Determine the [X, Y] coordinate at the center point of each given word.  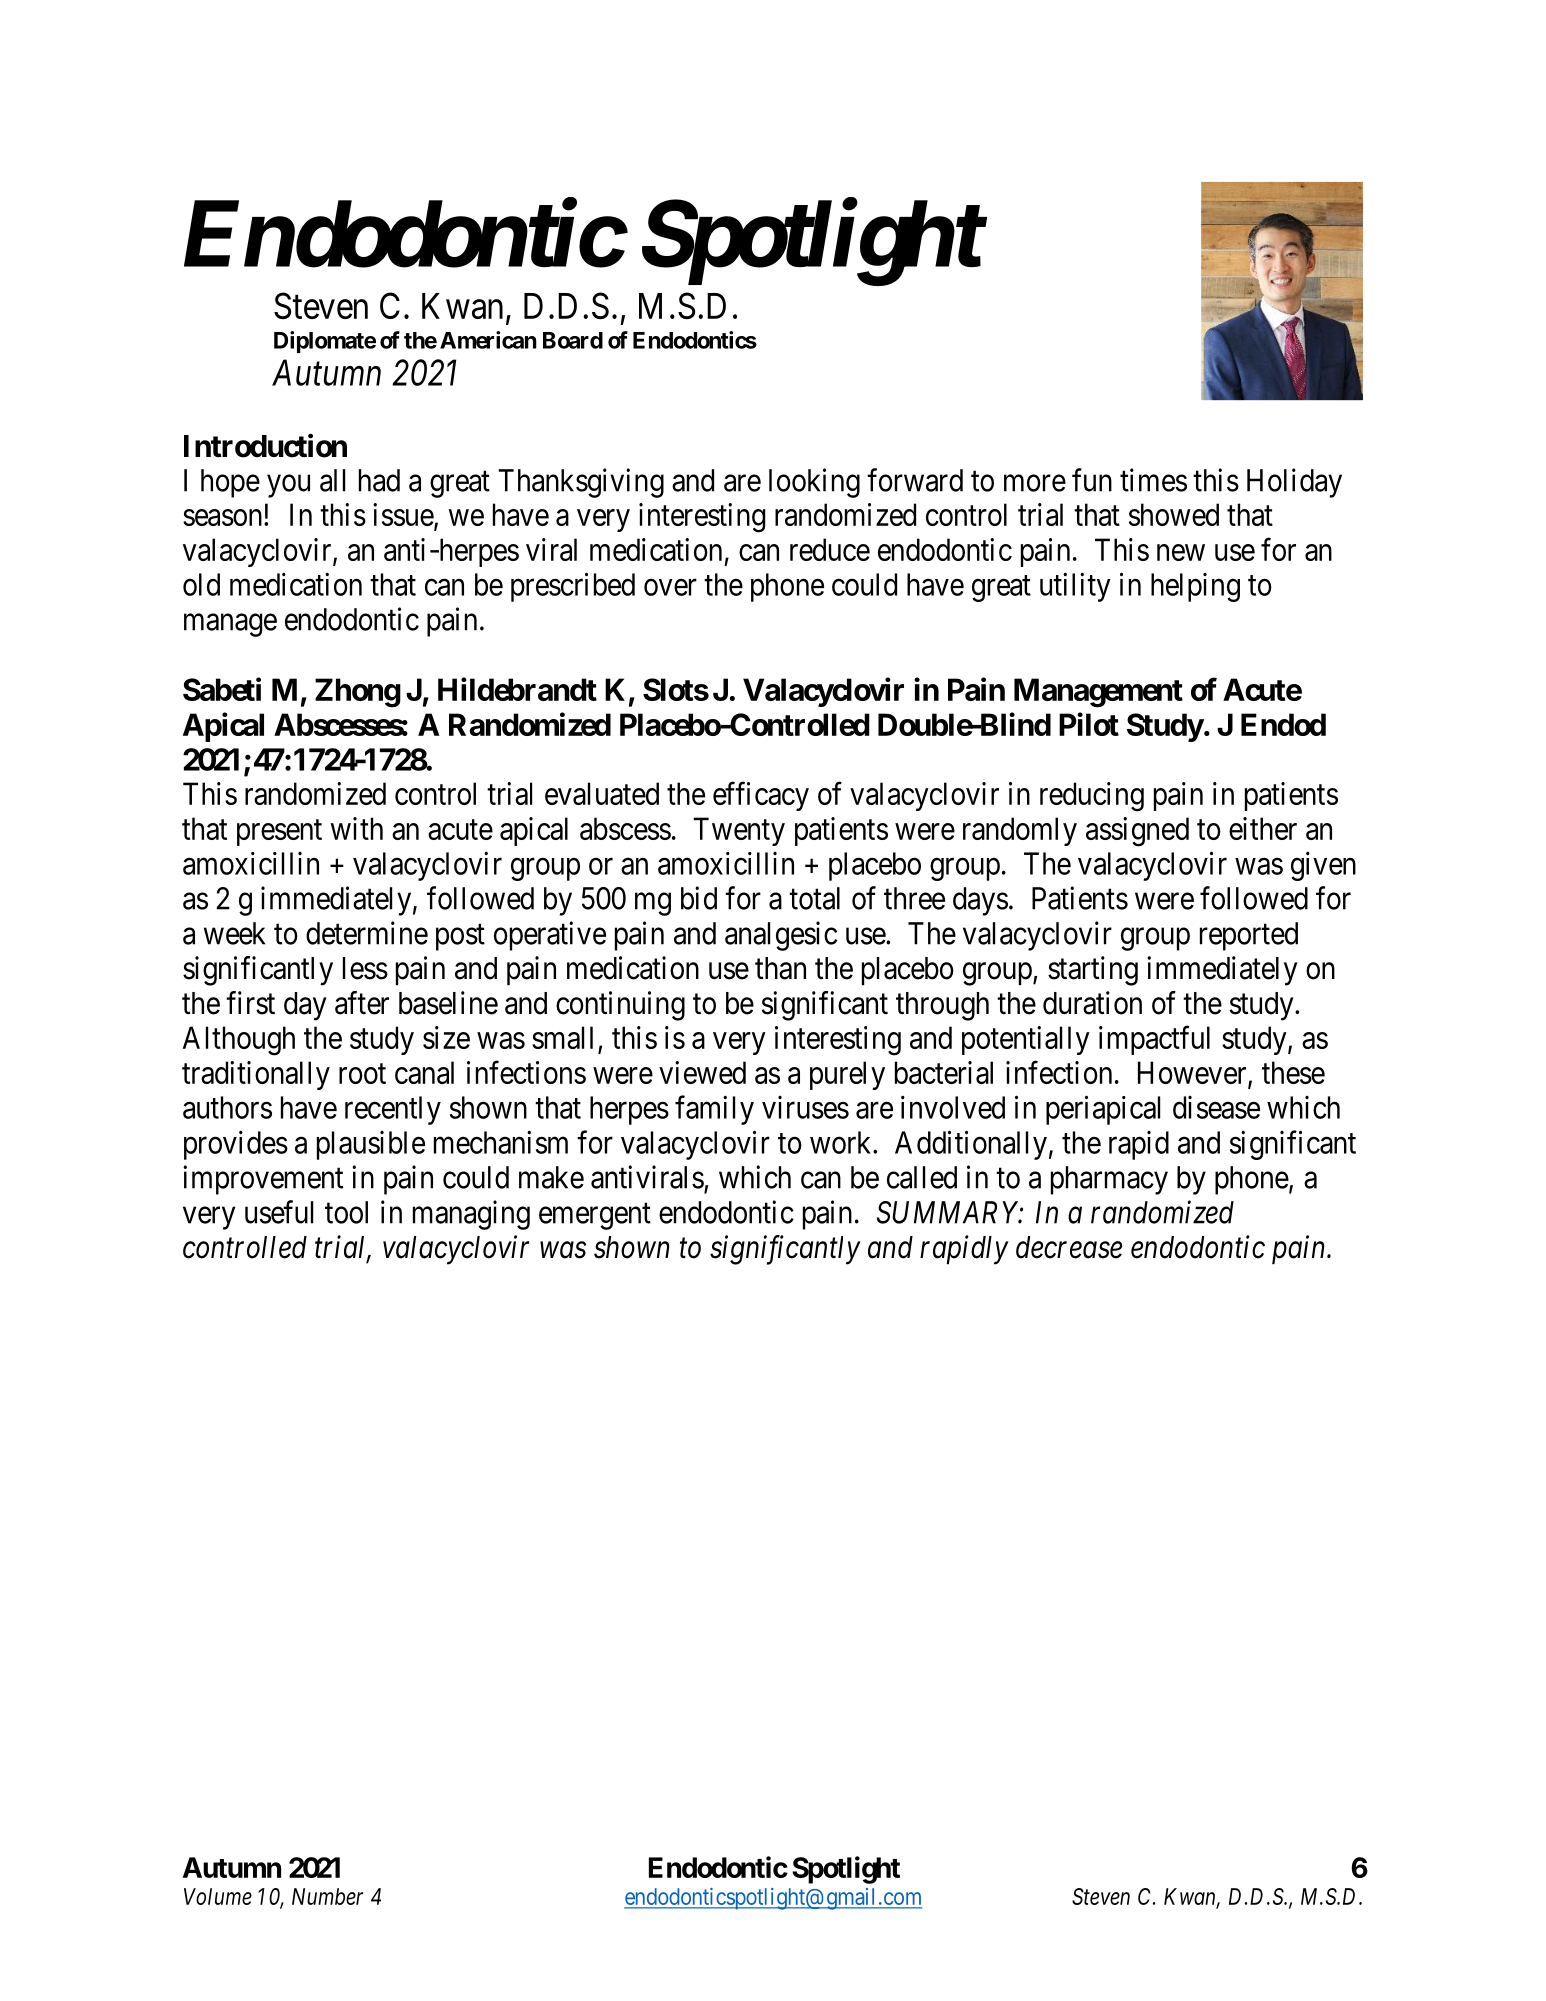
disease [1216, 1107]
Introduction [265, 446]
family [714, 1110]
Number [327, 1896]
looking [814, 483]
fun [1092, 480]
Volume [218, 1896]
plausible [371, 1145]
